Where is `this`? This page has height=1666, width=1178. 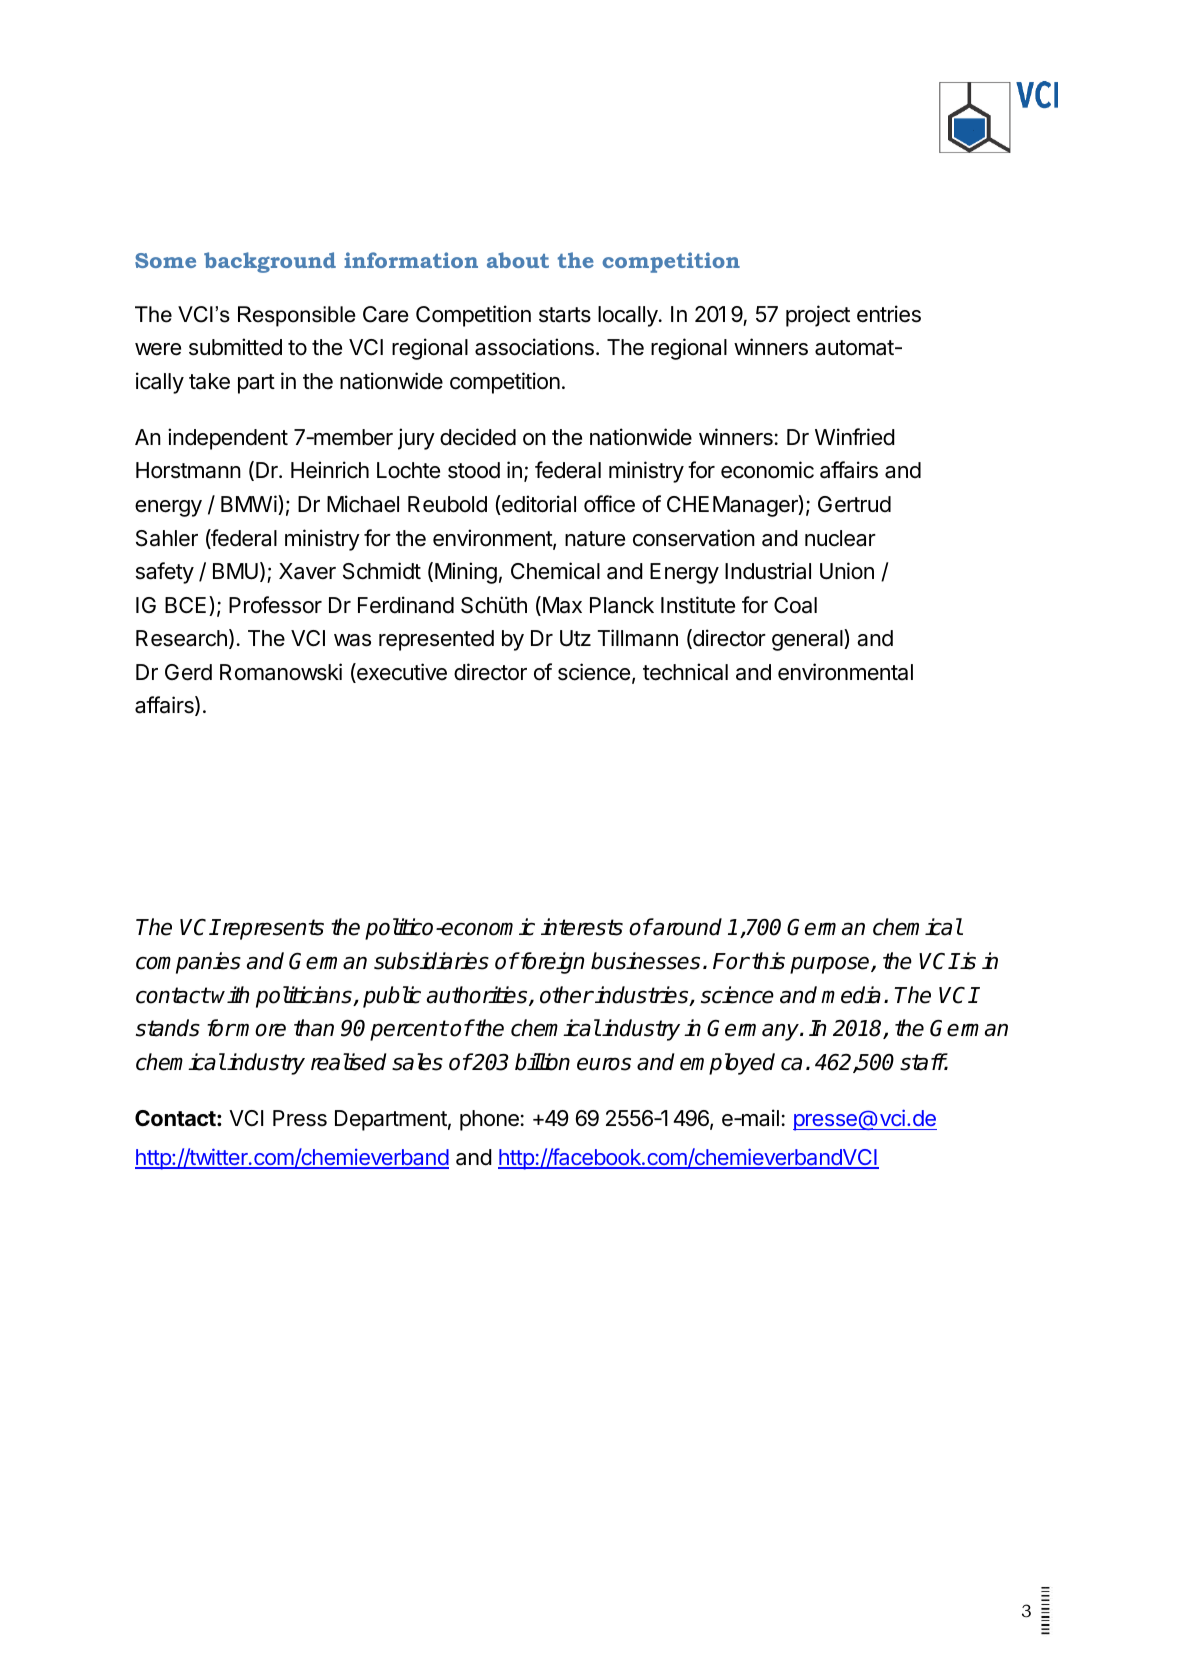
this is located at coordinates (768, 961).
